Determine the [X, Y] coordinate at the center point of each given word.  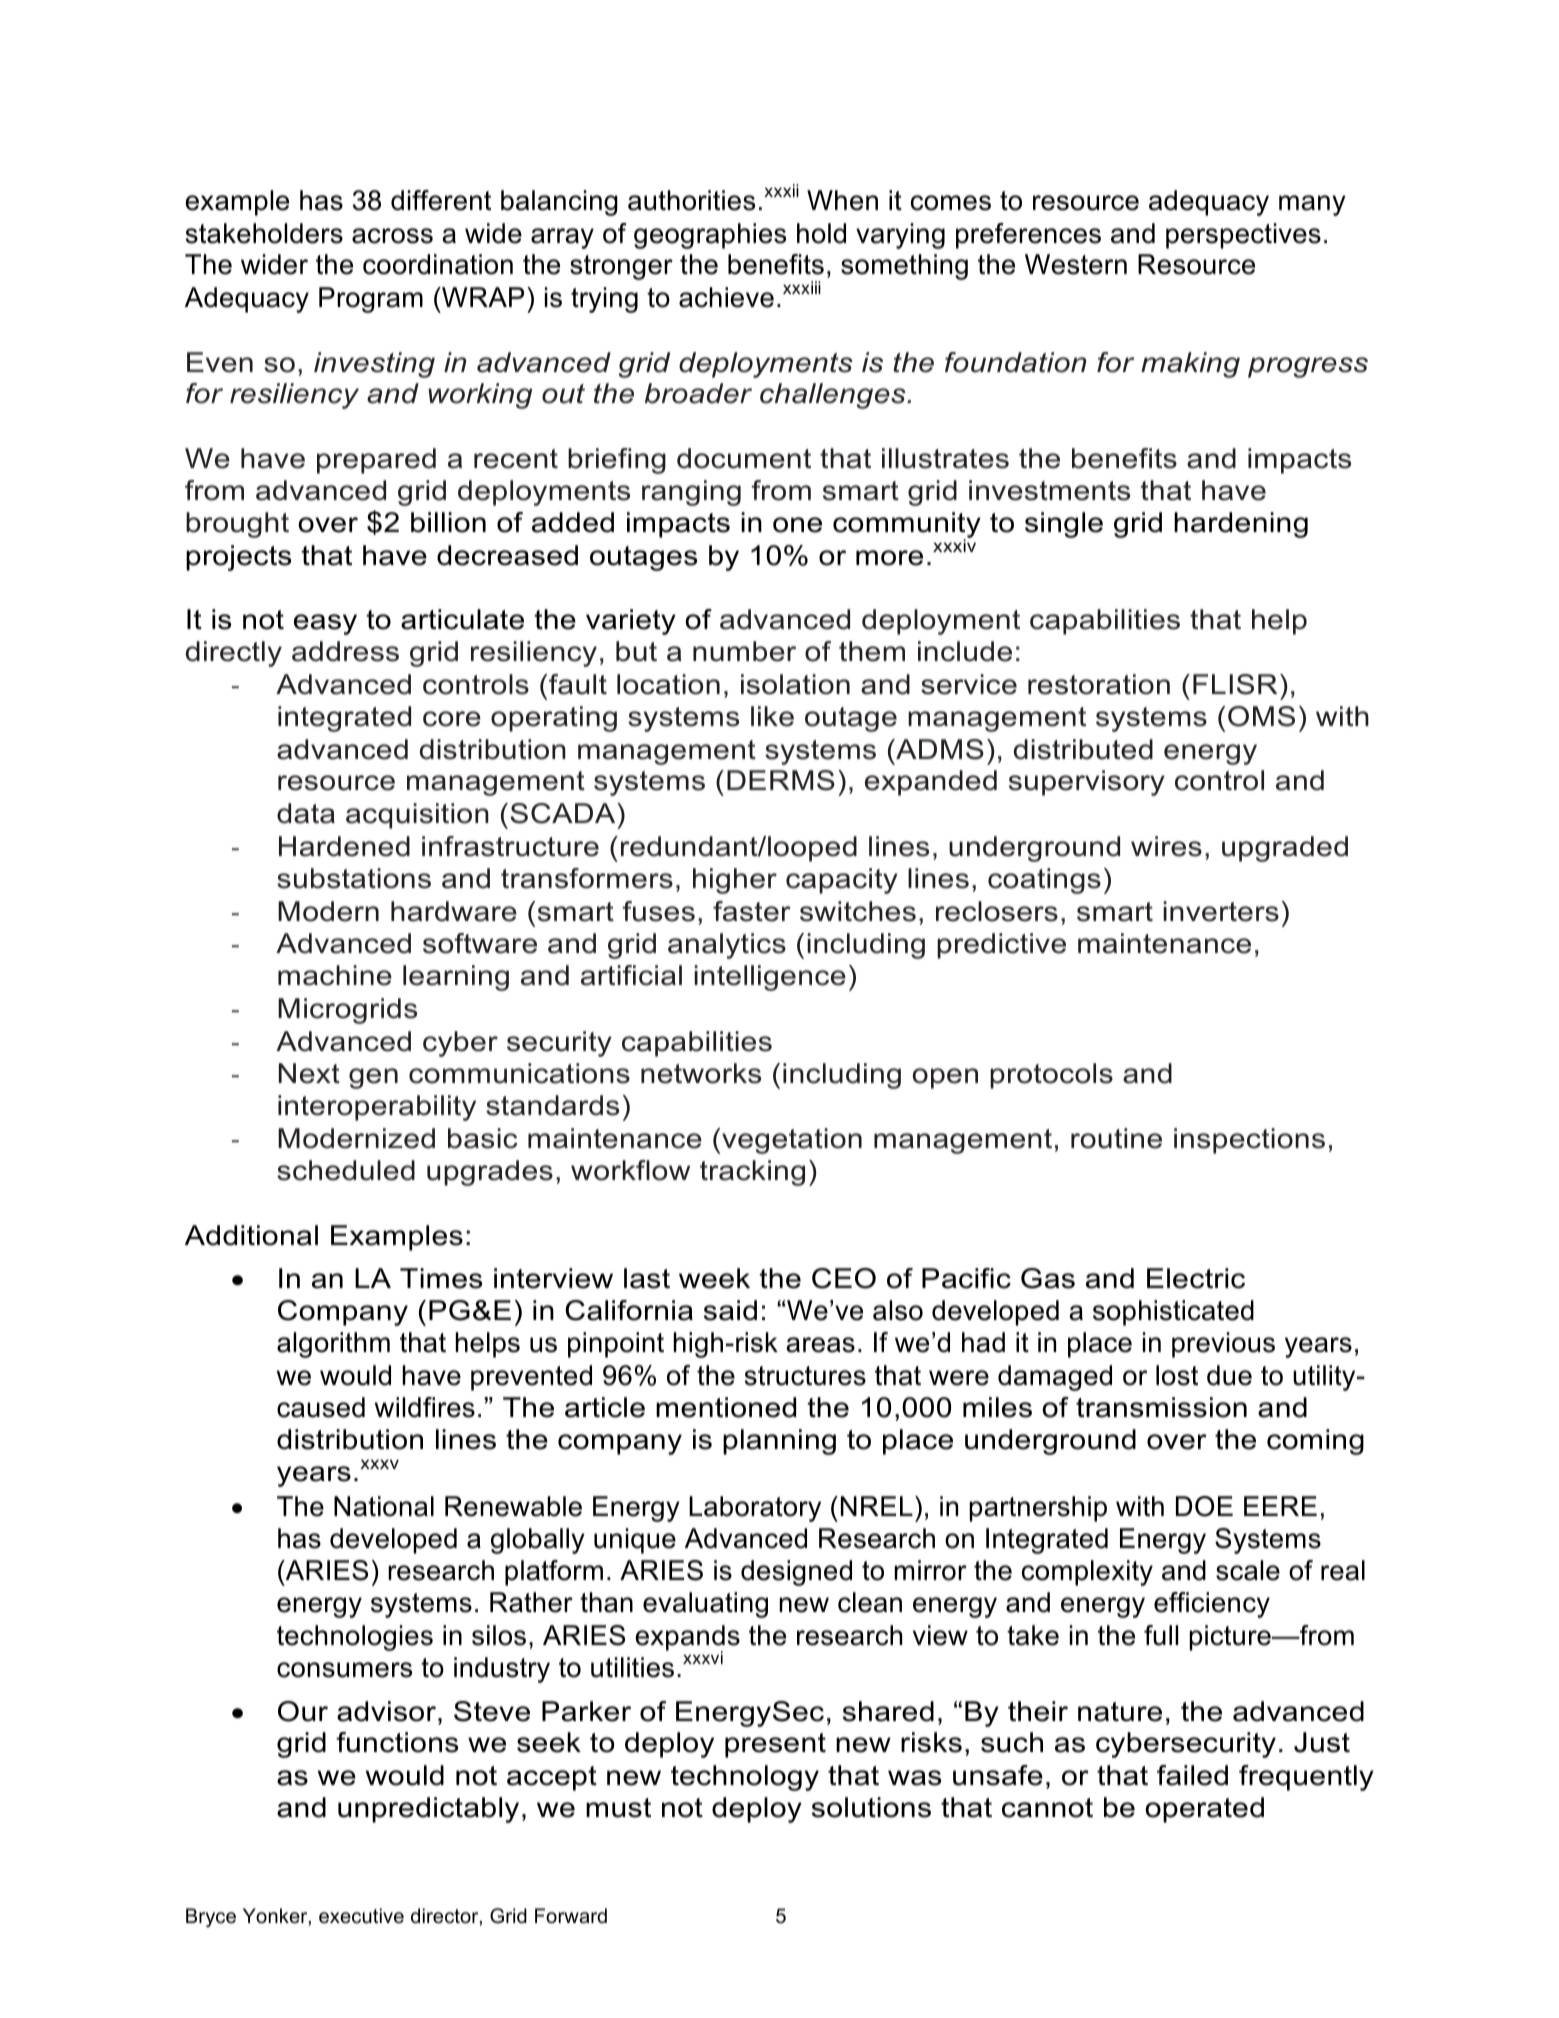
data [306, 813]
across [392, 236]
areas [820, 1345]
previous [1223, 1345]
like [772, 716]
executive [361, 1916]
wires [1166, 846]
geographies [710, 236]
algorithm [333, 1345]
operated [1204, 1810]
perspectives [1243, 236]
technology [745, 1778]
